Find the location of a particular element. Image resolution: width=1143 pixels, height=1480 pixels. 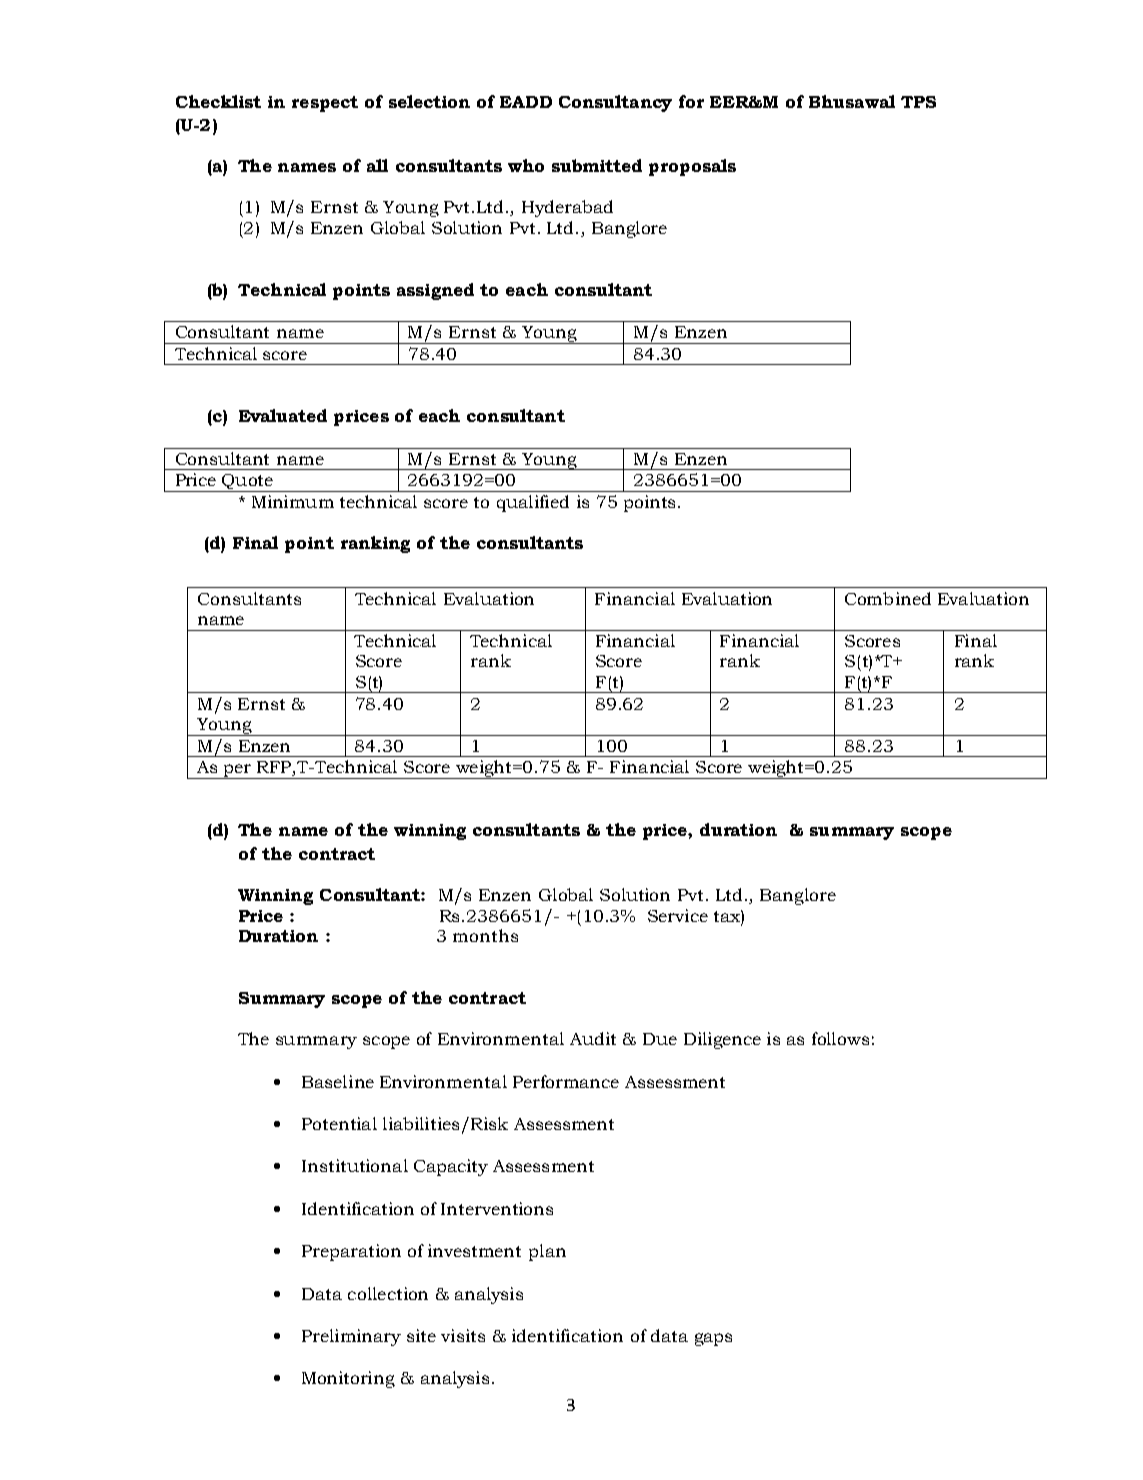

Audit is located at coordinates (593, 1038).
